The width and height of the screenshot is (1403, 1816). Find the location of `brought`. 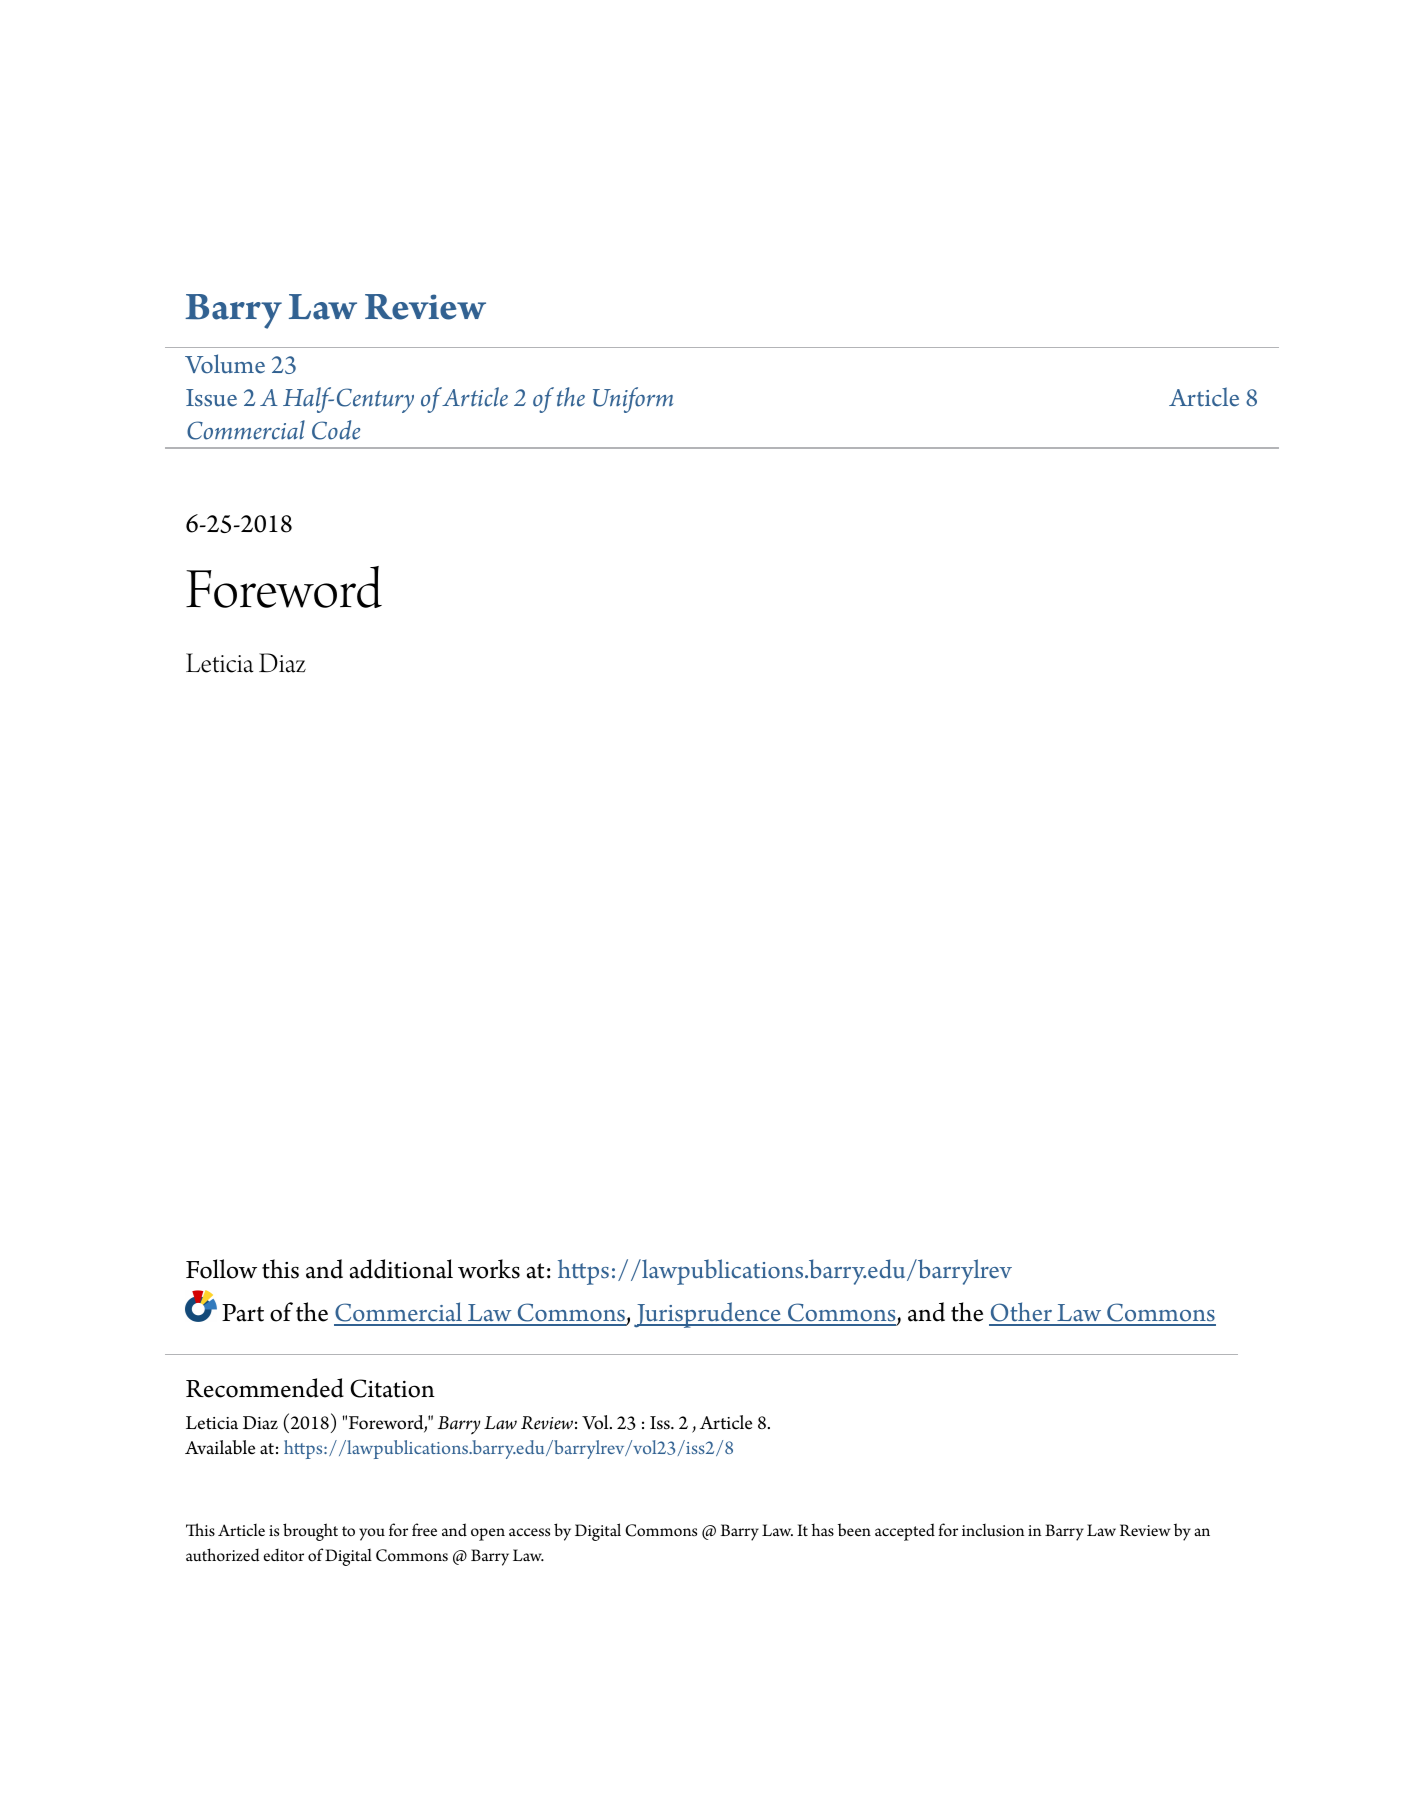

brought is located at coordinates (310, 1532).
